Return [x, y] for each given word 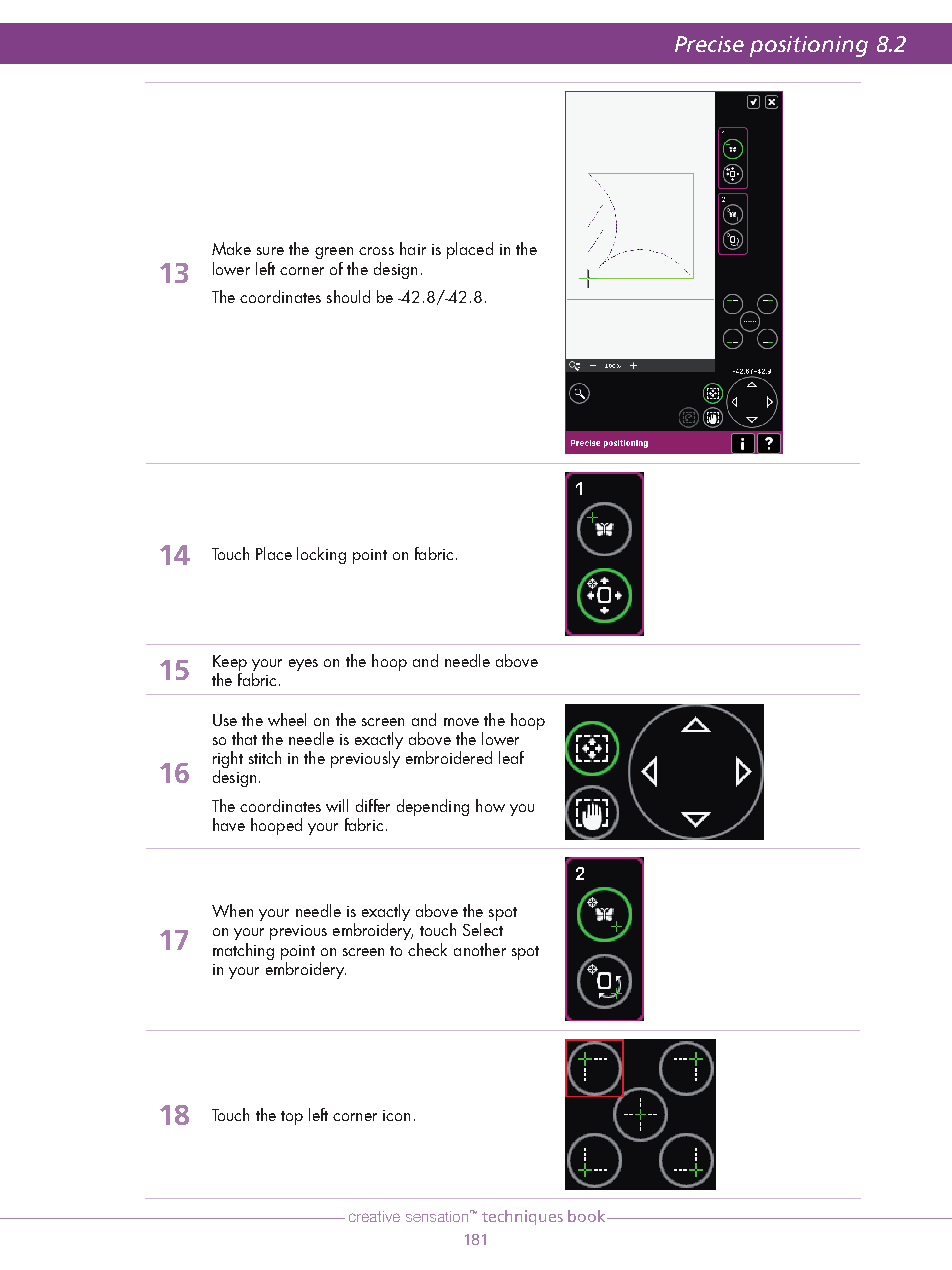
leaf [511, 757]
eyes [303, 665]
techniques [522, 1217]
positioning [809, 46]
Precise [709, 44]
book [588, 1216]
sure [270, 251]
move [461, 722]
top [292, 1118]
